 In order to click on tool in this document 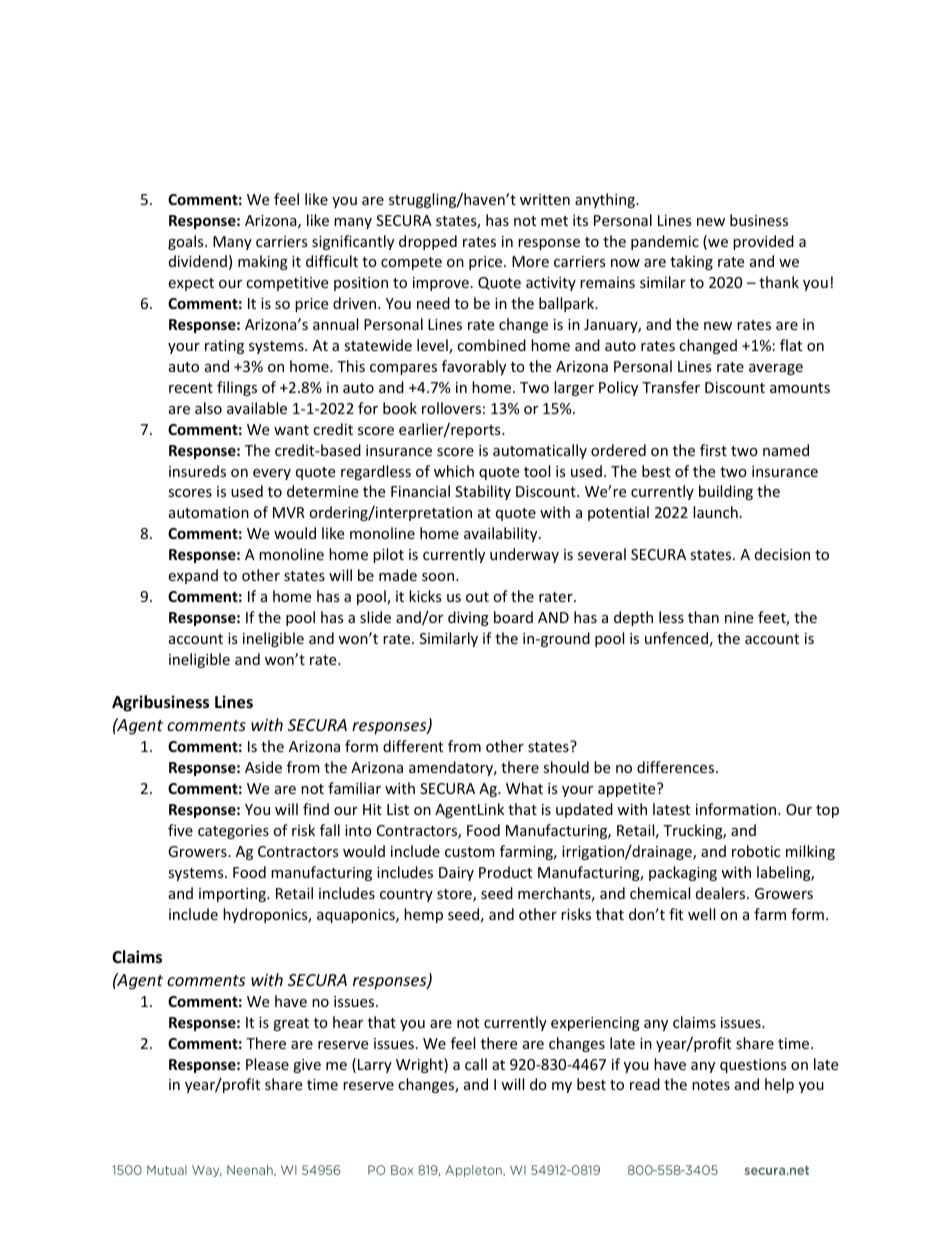, I will do `click(537, 471)`.
